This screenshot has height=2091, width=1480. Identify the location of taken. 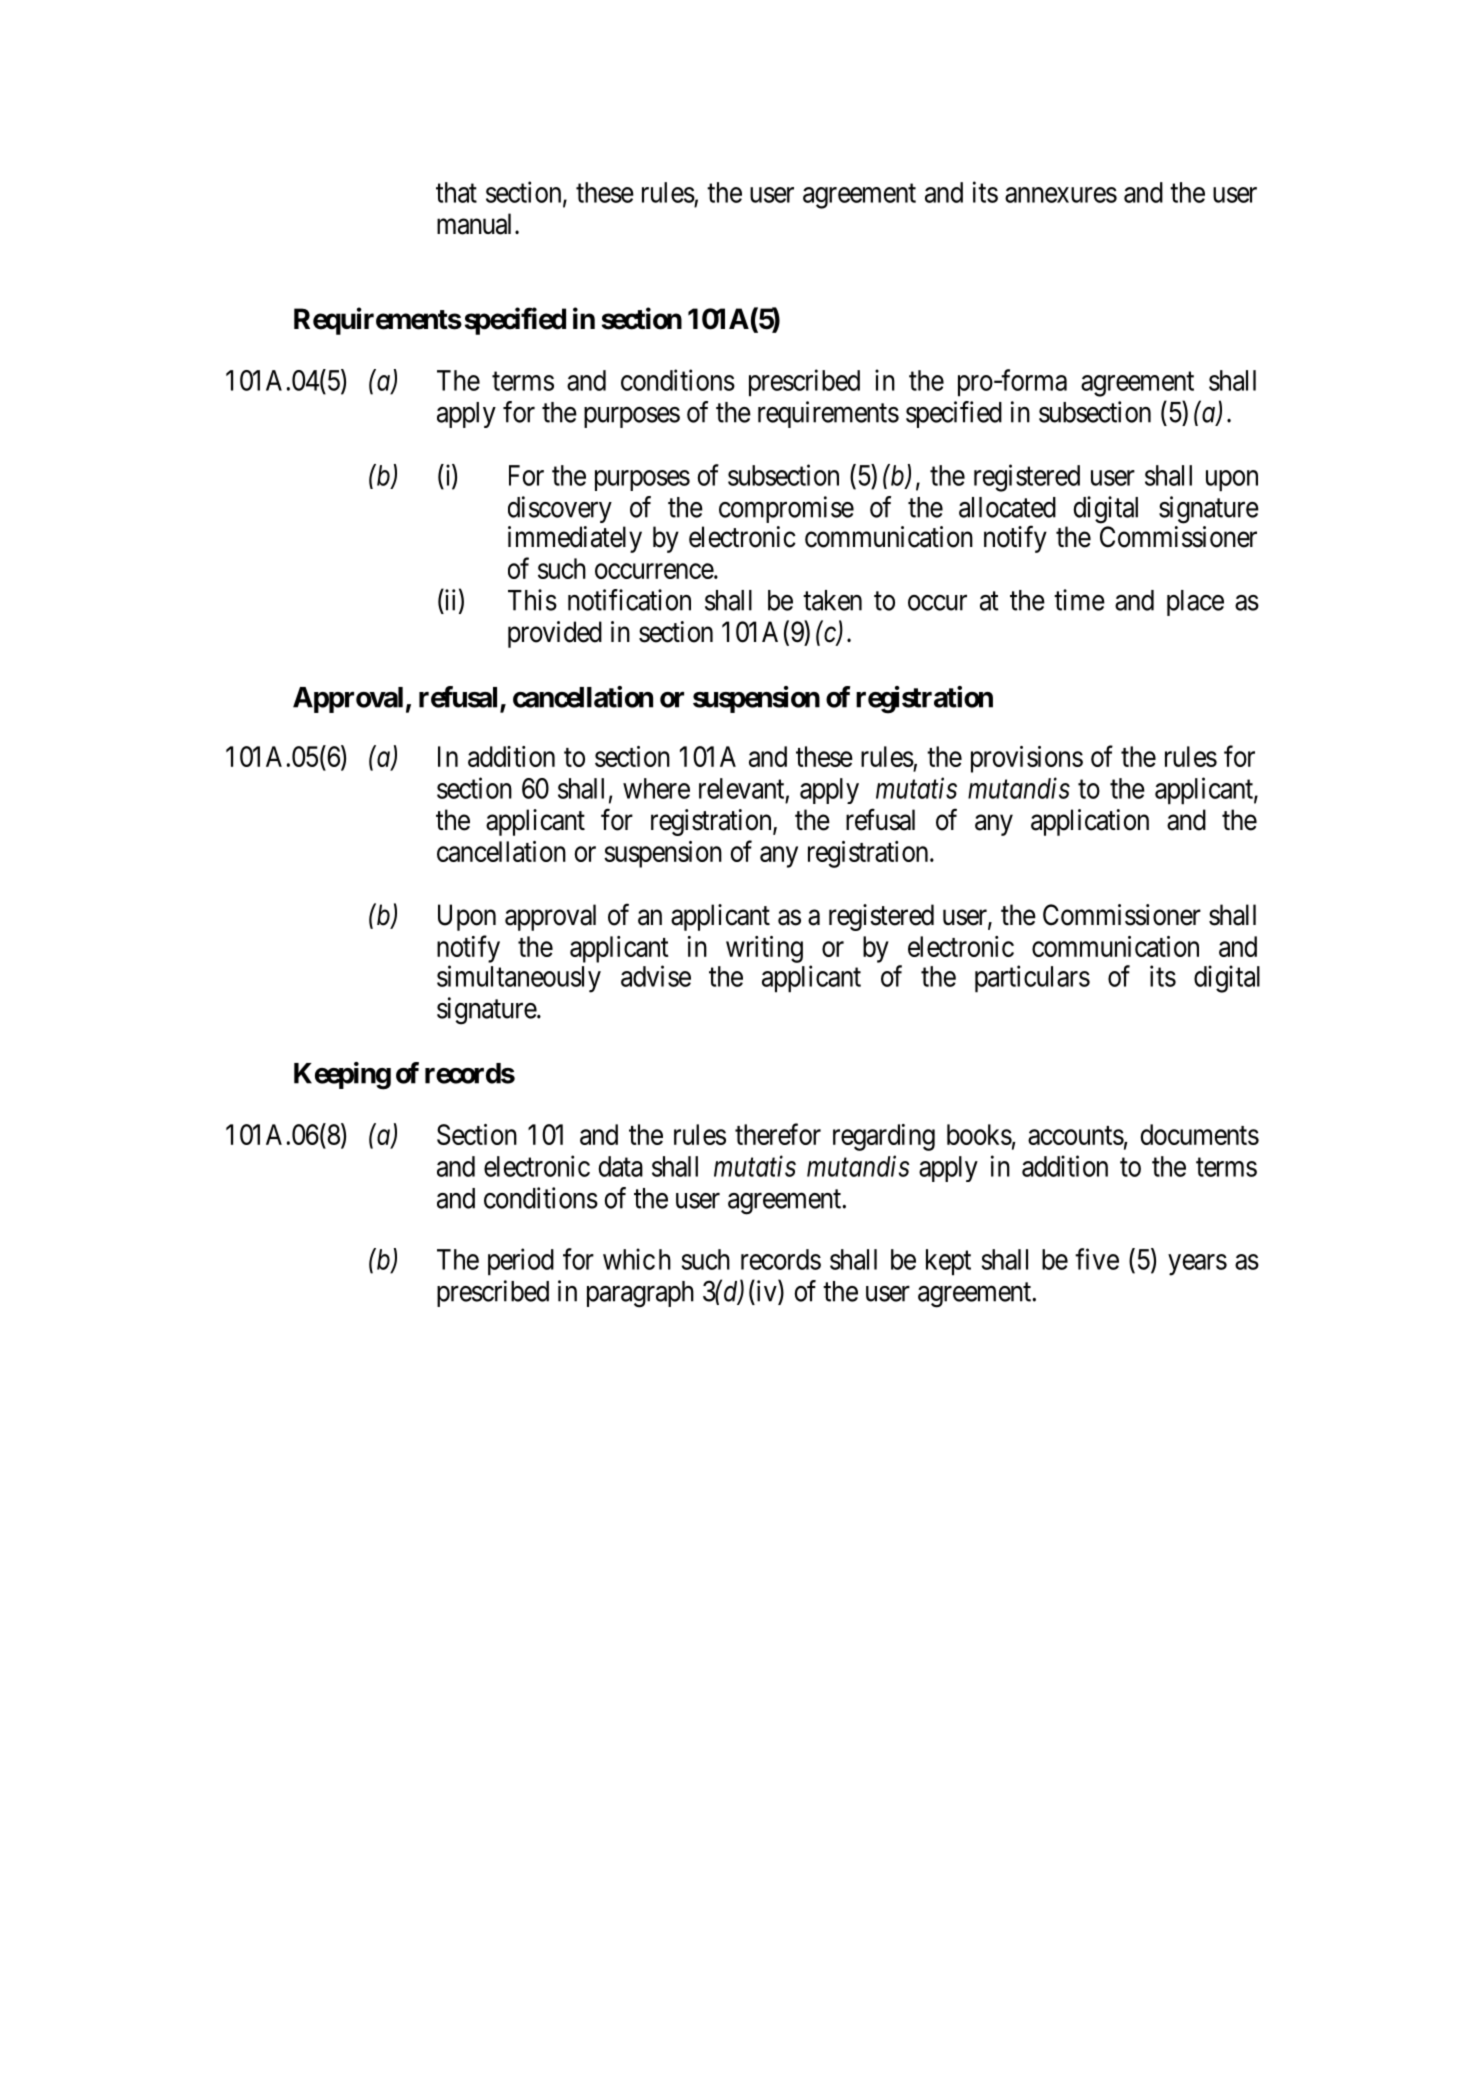
(832, 600).
